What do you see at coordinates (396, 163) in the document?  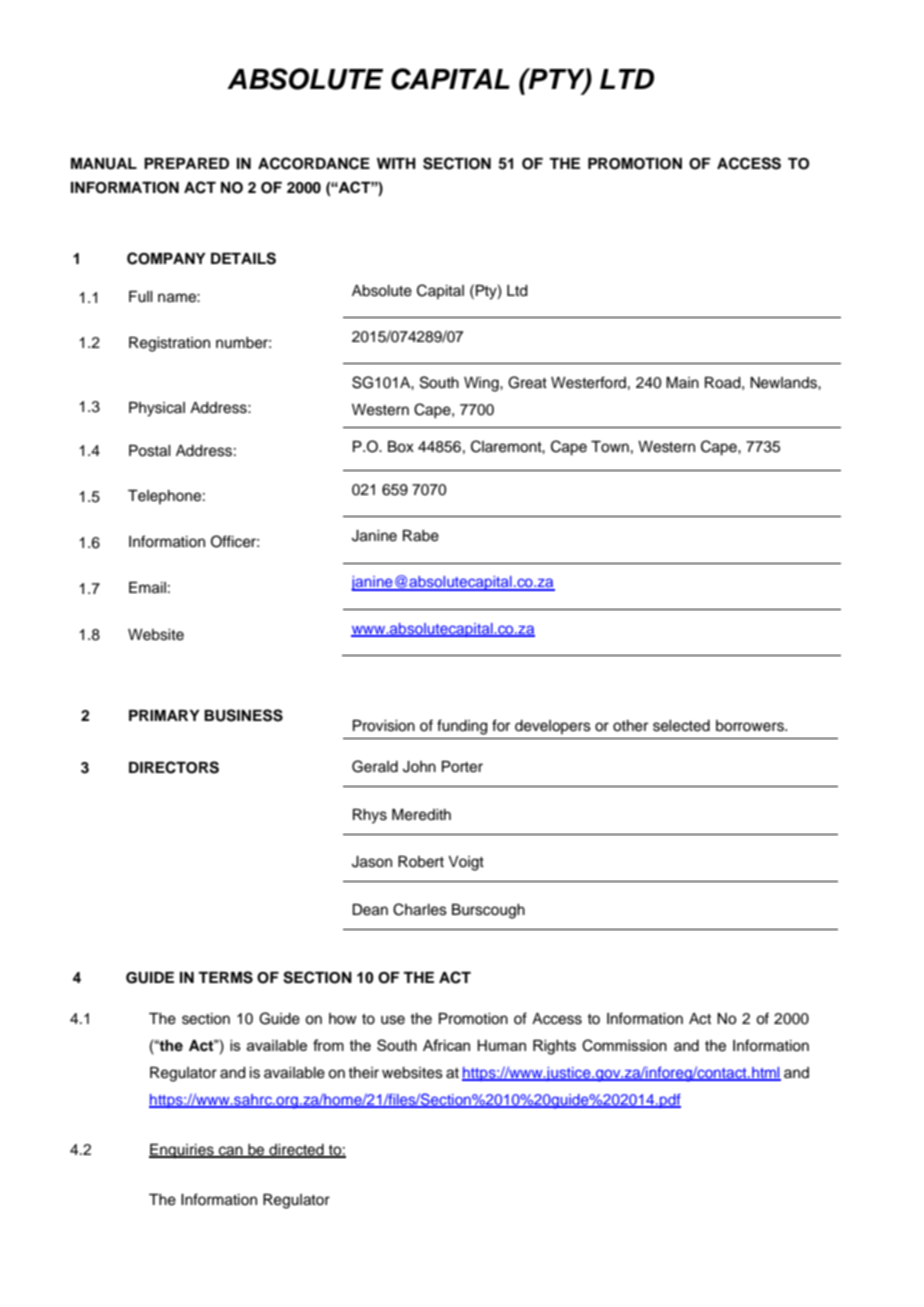 I see `WITH` at bounding box center [396, 163].
